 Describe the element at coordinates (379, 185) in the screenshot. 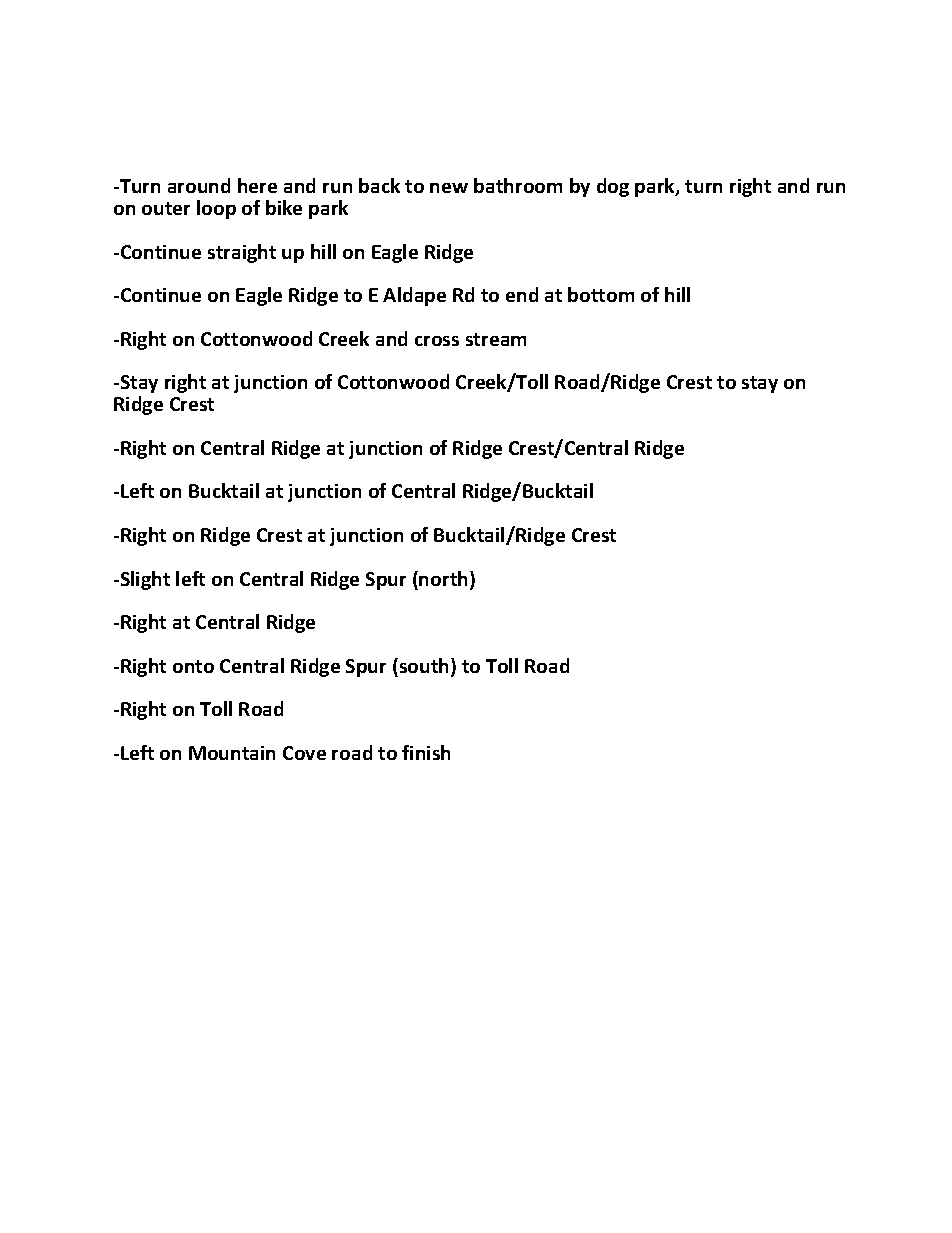

I see `back` at that location.
